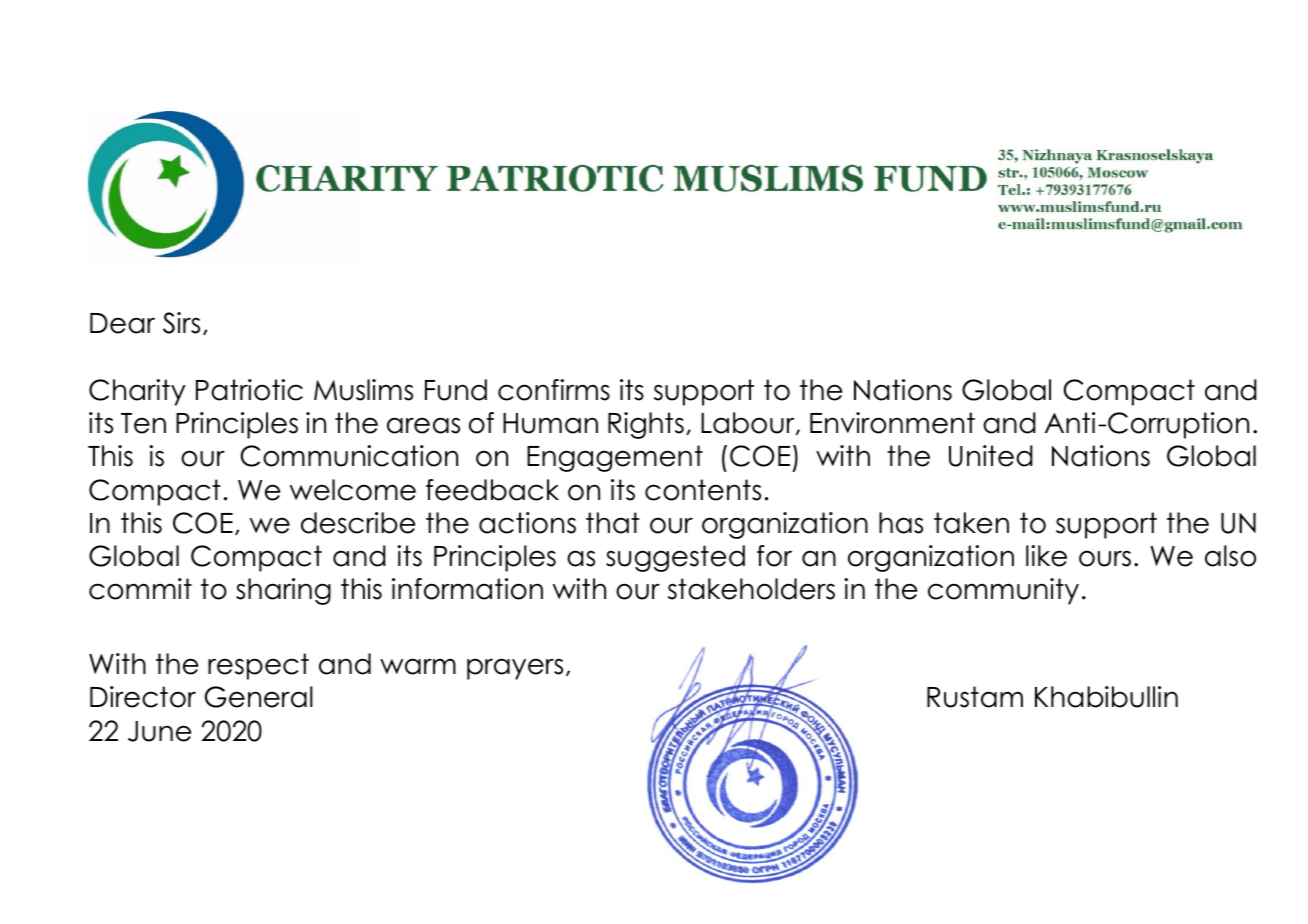 The image size is (1308, 924). What do you see at coordinates (613, 523) in the page?
I see `that` at bounding box center [613, 523].
